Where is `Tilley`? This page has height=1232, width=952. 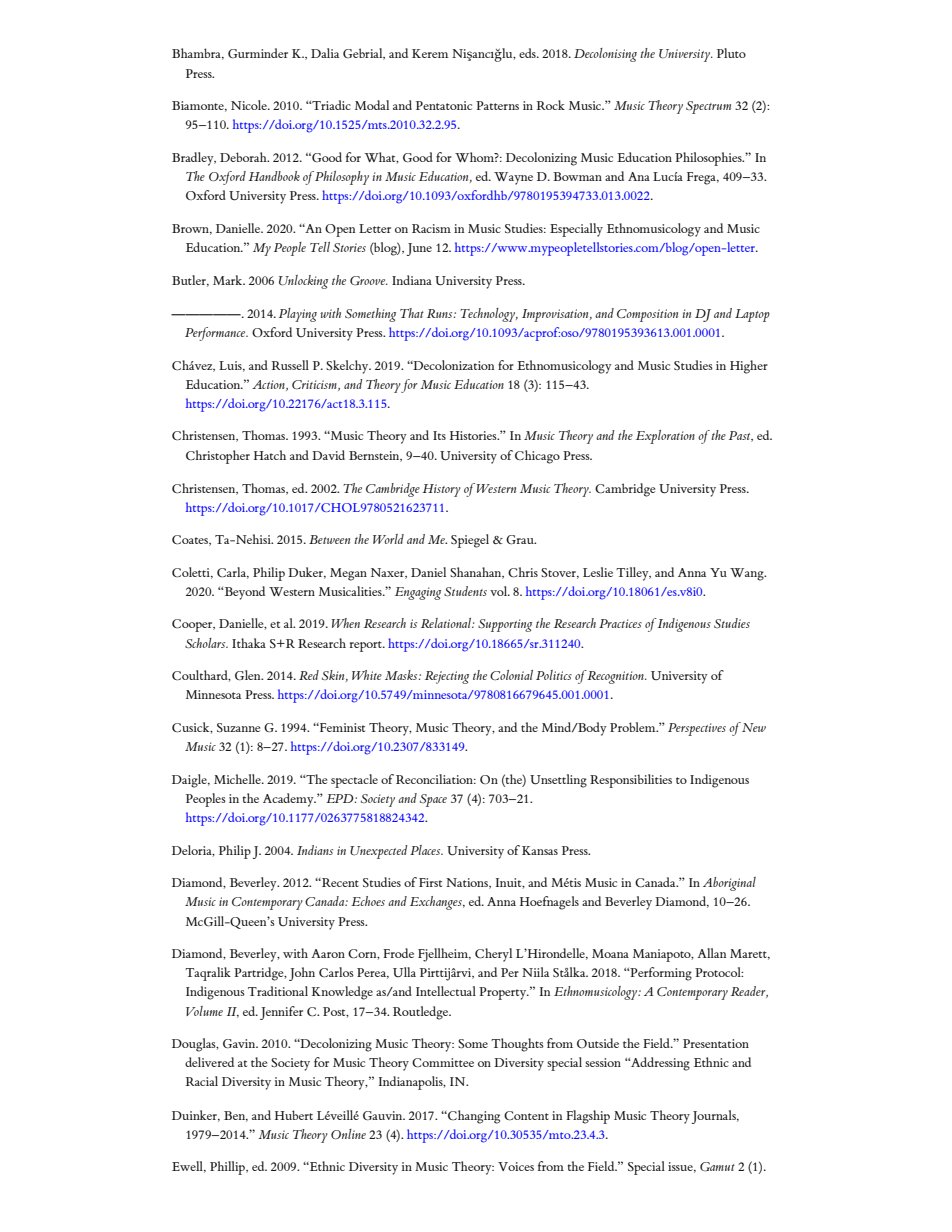
Tilley is located at coordinates (633, 574).
